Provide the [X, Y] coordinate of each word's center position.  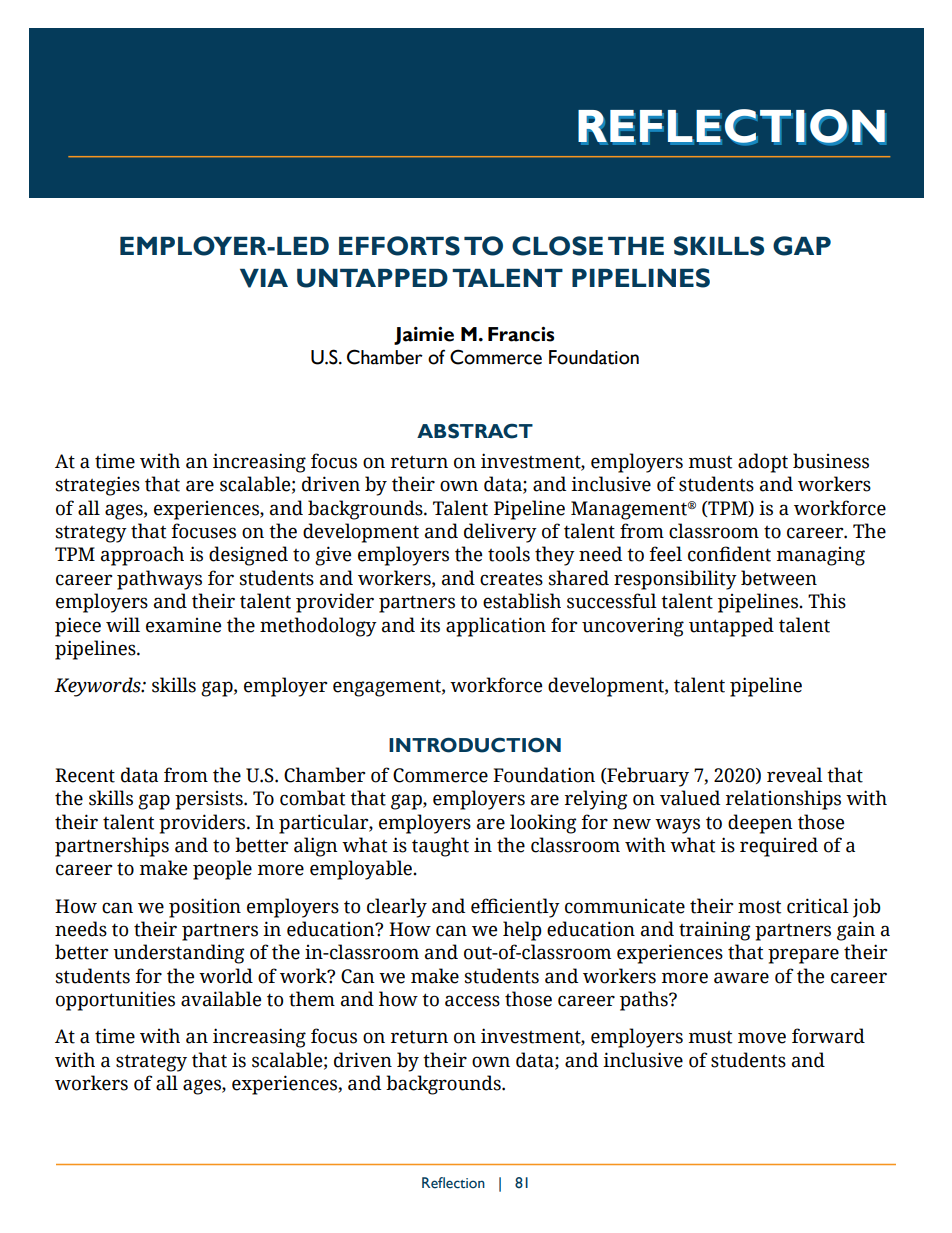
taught [440, 847]
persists [210, 800]
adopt [763, 463]
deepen [760, 824]
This [827, 601]
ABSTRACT [475, 431]
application [496, 627]
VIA [264, 278]
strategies [97, 486]
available [221, 999]
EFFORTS [399, 246]
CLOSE [557, 246]
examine [183, 625]
